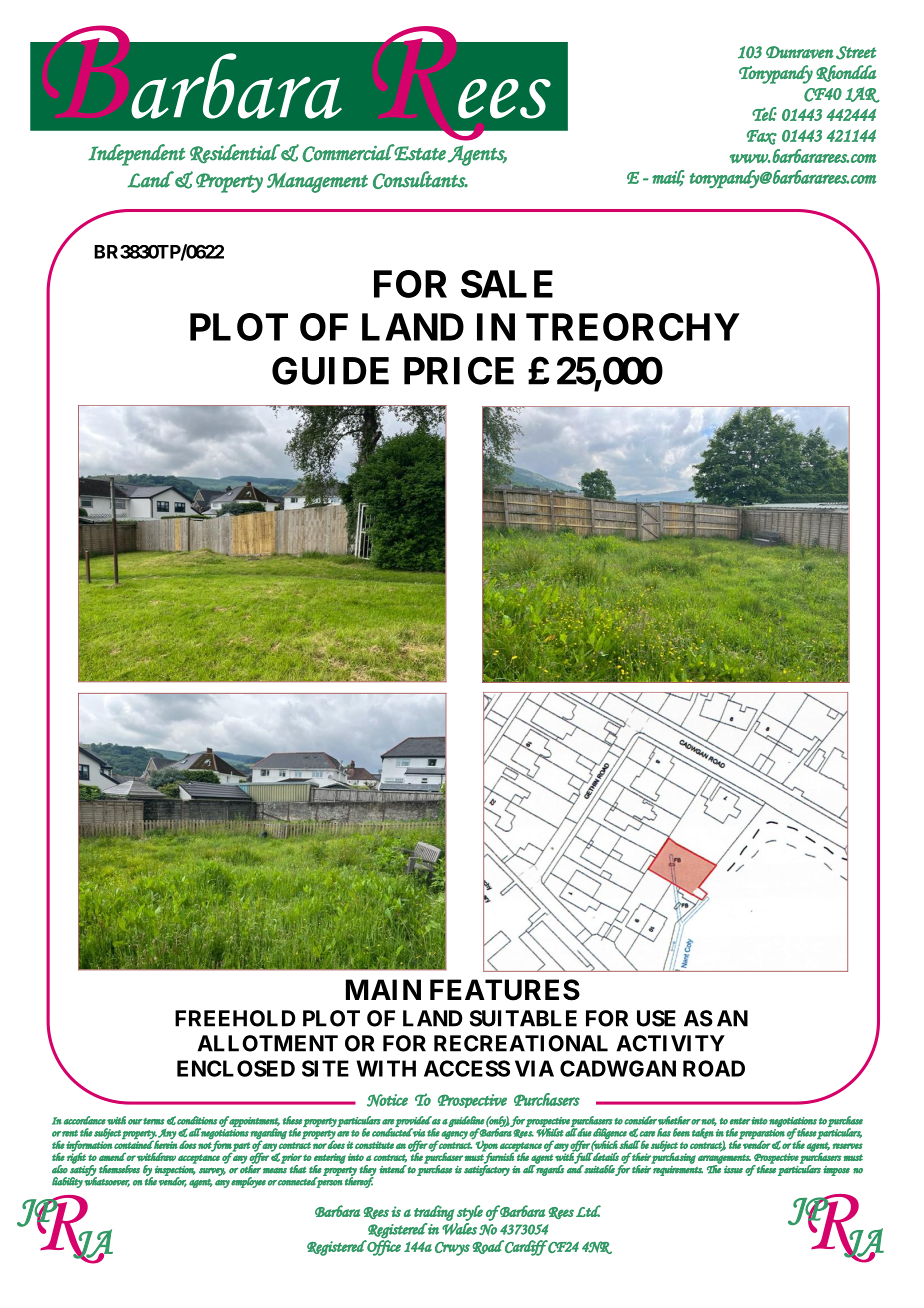 This image has height=1308, width=924. What do you see at coordinates (733, 1170) in the image?
I see `issue` at bounding box center [733, 1170].
